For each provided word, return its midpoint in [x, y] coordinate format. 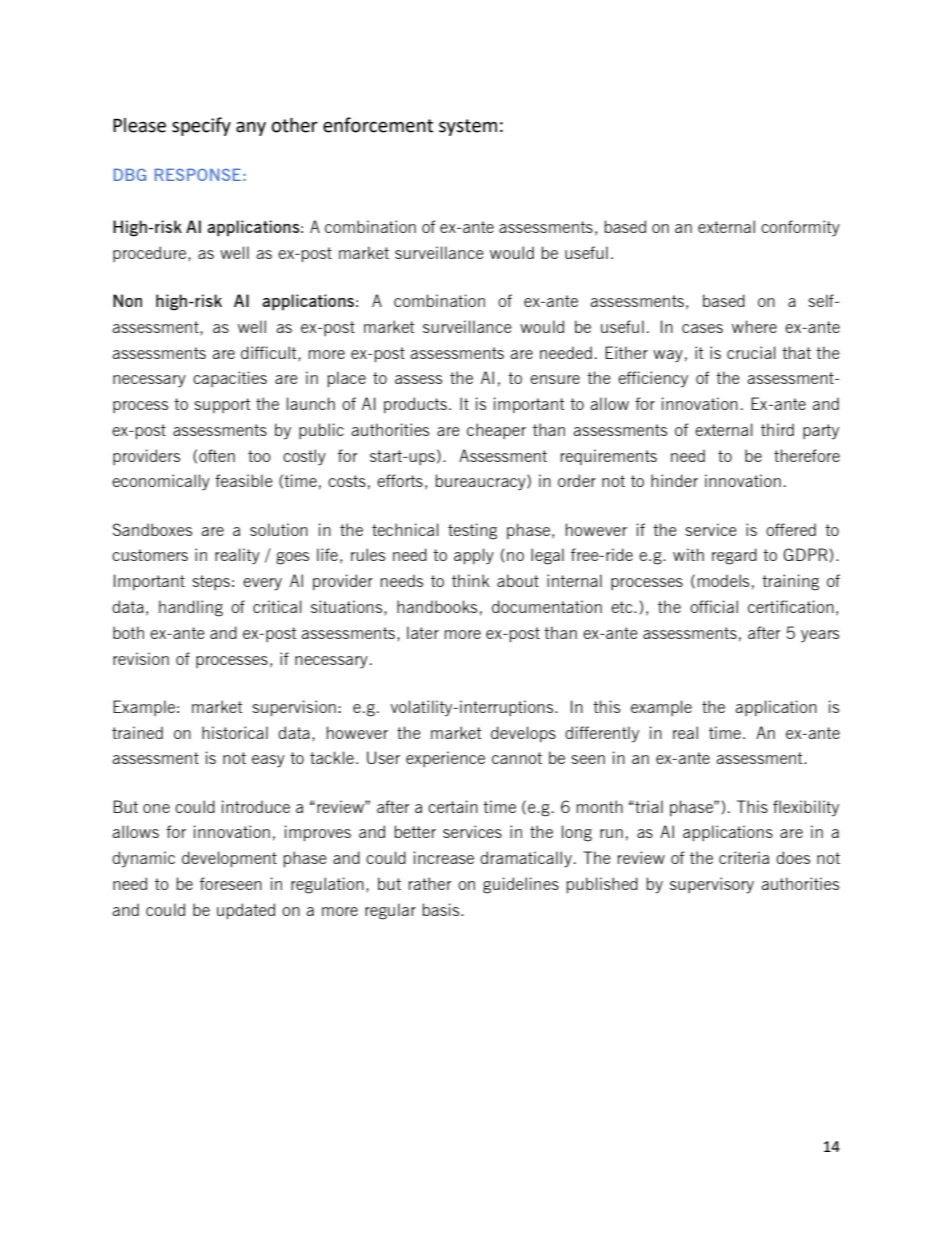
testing [472, 531]
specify [201, 126]
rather [430, 883]
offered [791, 529]
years [820, 636]
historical [235, 732]
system [468, 127]
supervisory [712, 885]
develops [523, 734]
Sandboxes [152, 529]
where [754, 326]
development [229, 859]
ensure [555, 379]
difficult [270, 353]
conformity [800, 228]
